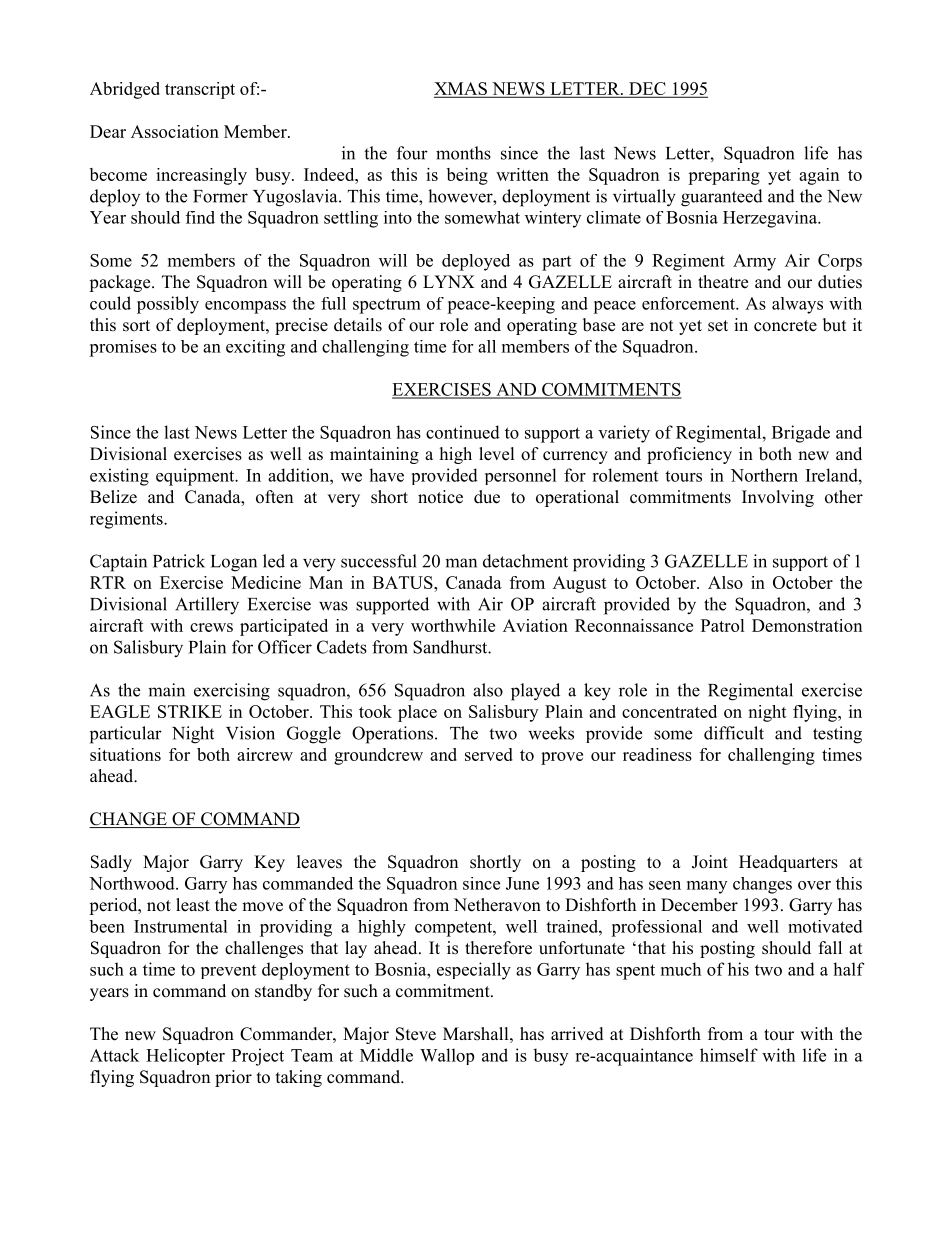 This screenshot has height=1233, width=952. I want to click on preparing, so click(724, 176).
